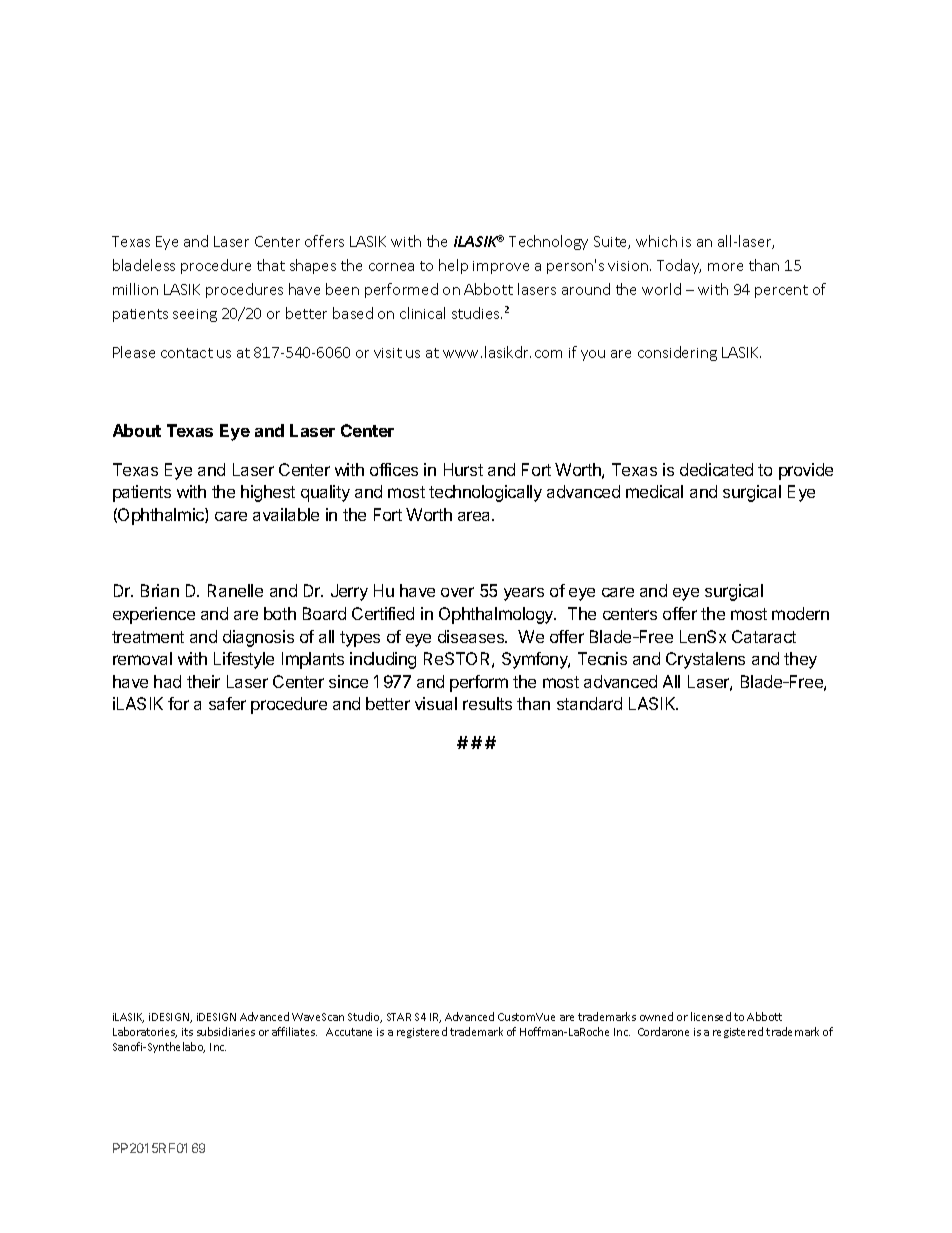  Describe the element at coordinates (399, 1017) in the screenshot. I see `STAR` at that location.
